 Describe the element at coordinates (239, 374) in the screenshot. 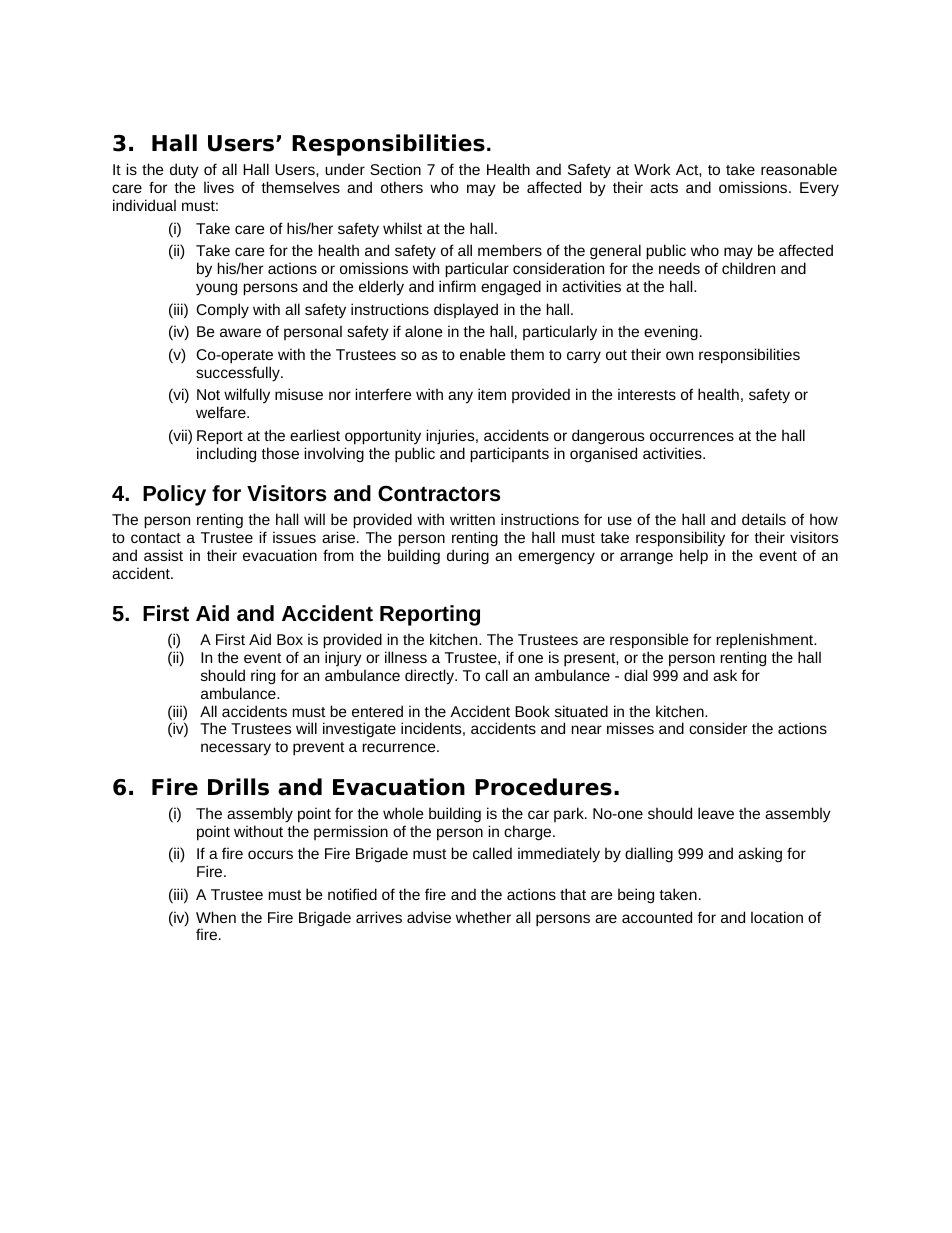

I see `successfully` at that location.
